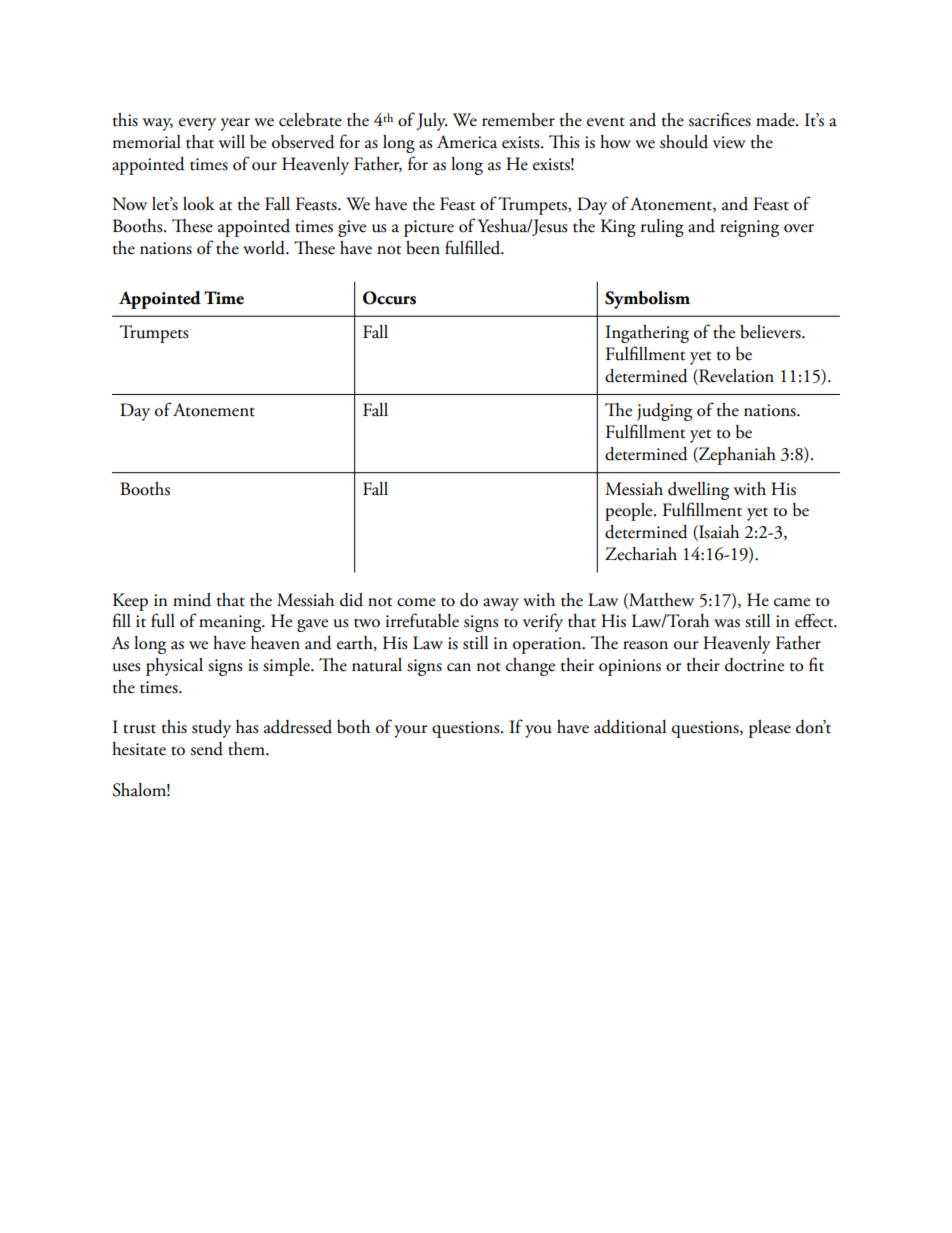 The height and width of the screenshot is (1233, 952). Describe the element at coordinates (770, 729) in the screenshot. I see `please` at that location.
